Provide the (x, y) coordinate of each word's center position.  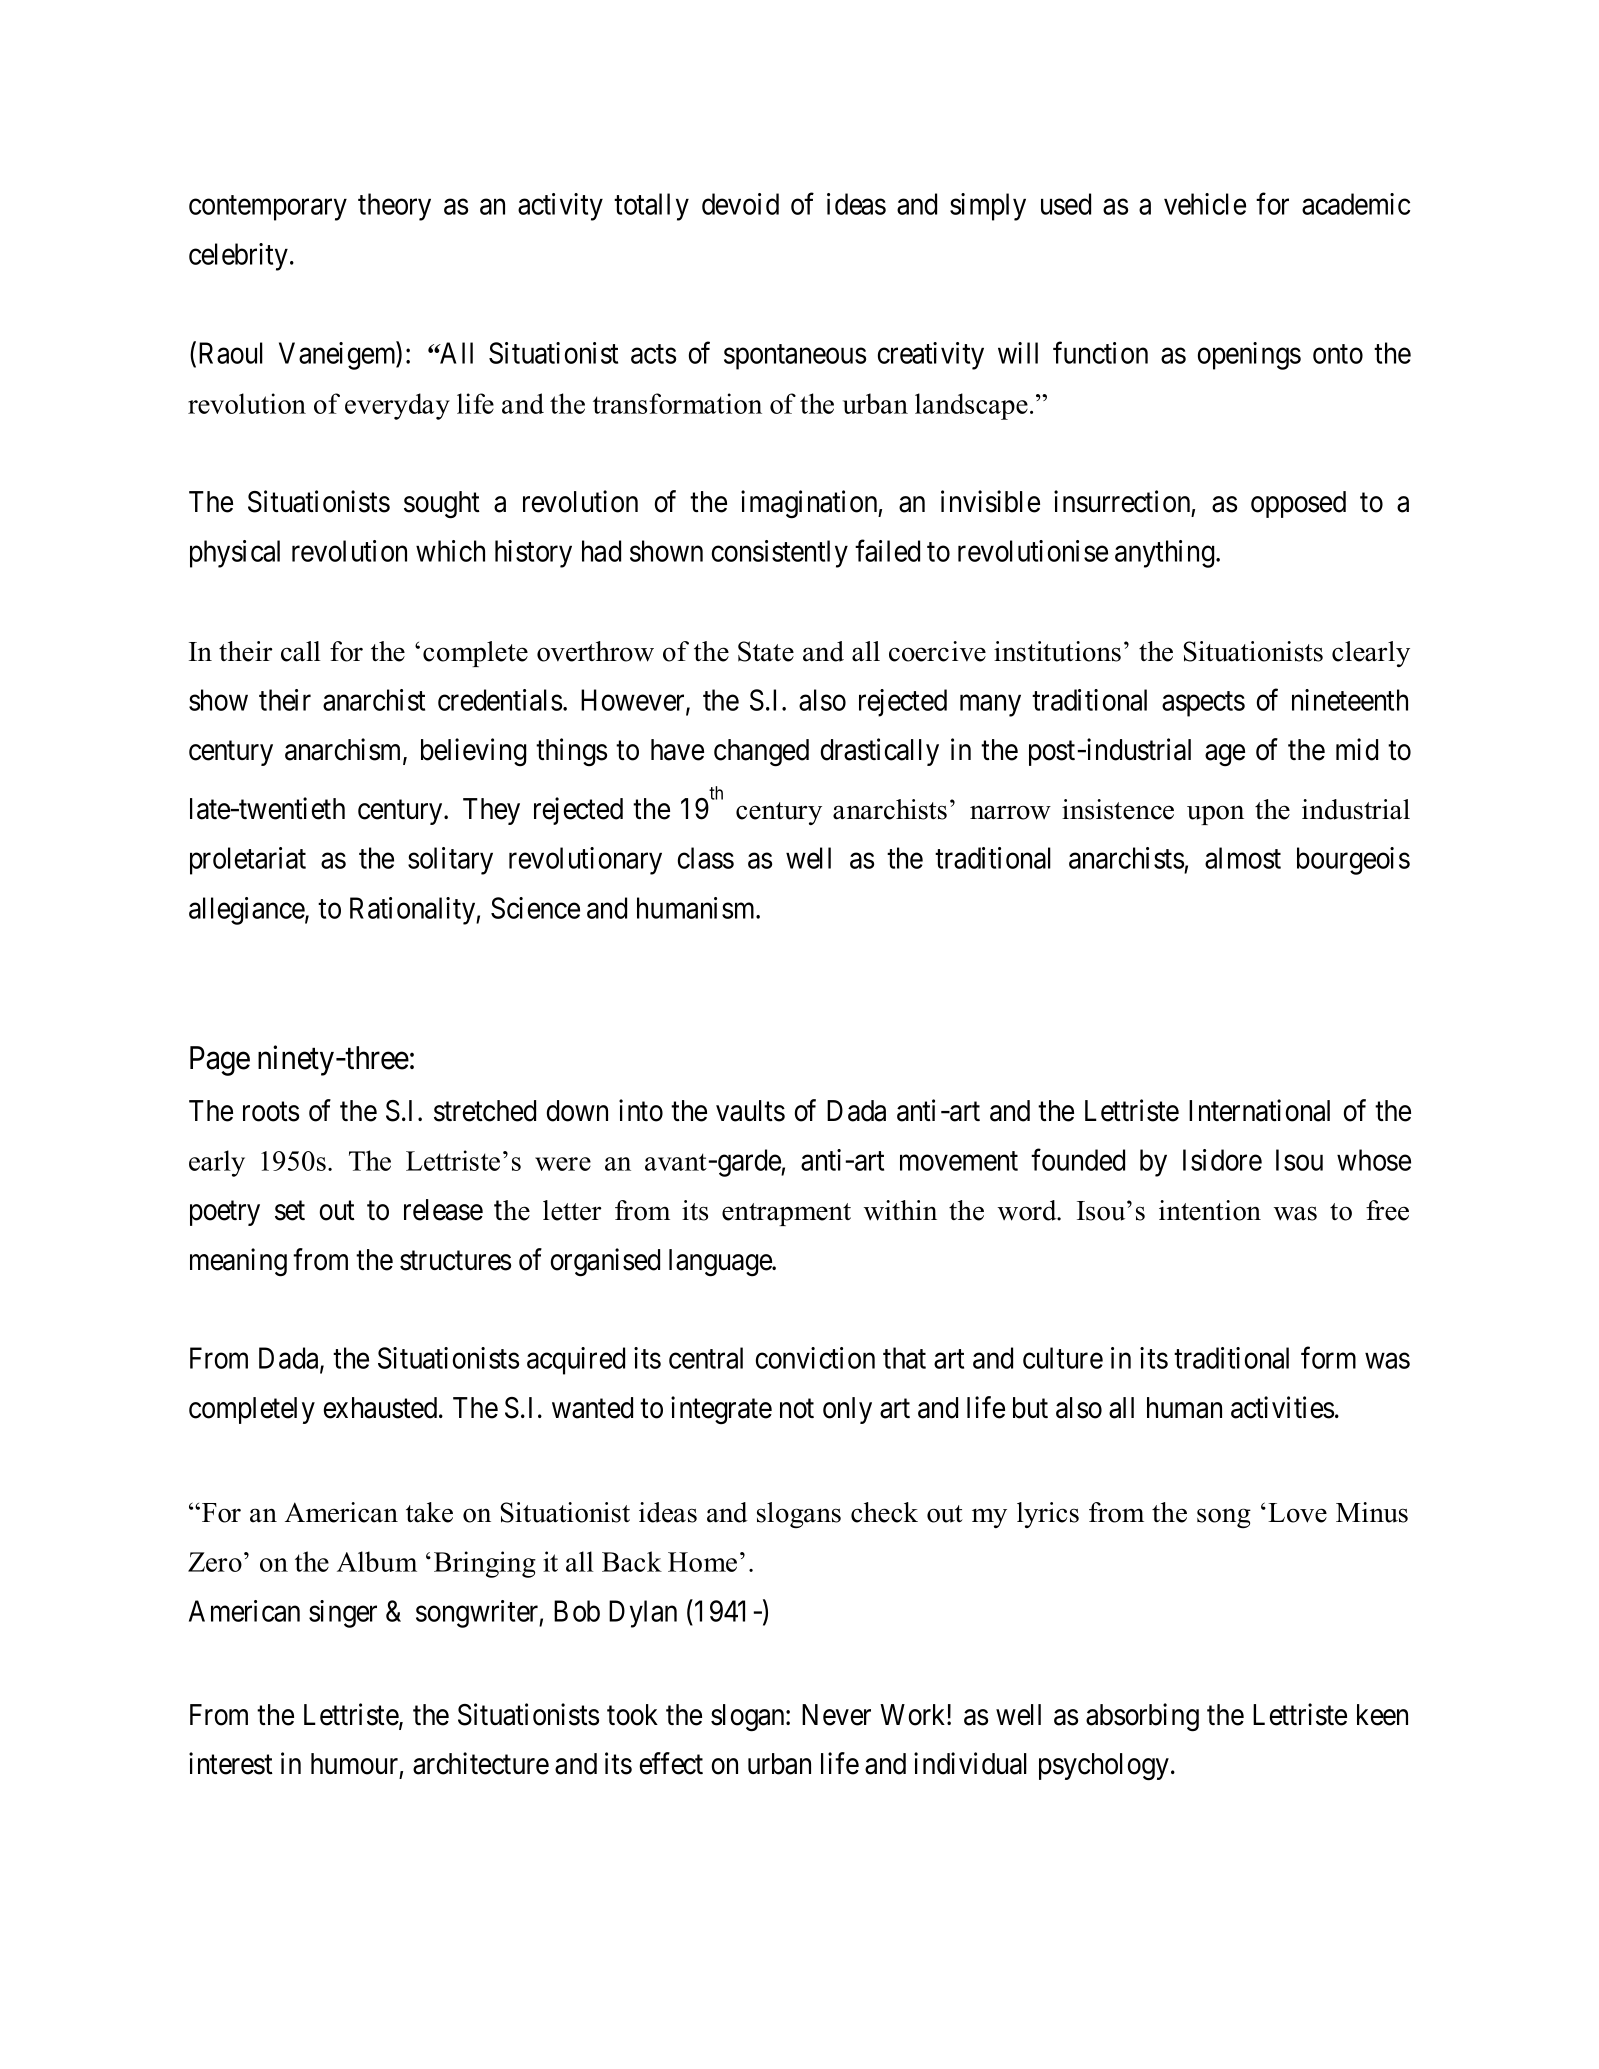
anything (1166, 554)
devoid (740, 204)
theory (394, 207)
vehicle (1205, 204)
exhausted (382, 1408)
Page (220, 1061)
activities (1282, 1407)
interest (231, 1763)
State (766, 651)
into (641, 1110)
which (450, 551)
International (1259, 1110)
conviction (815, 1358)
